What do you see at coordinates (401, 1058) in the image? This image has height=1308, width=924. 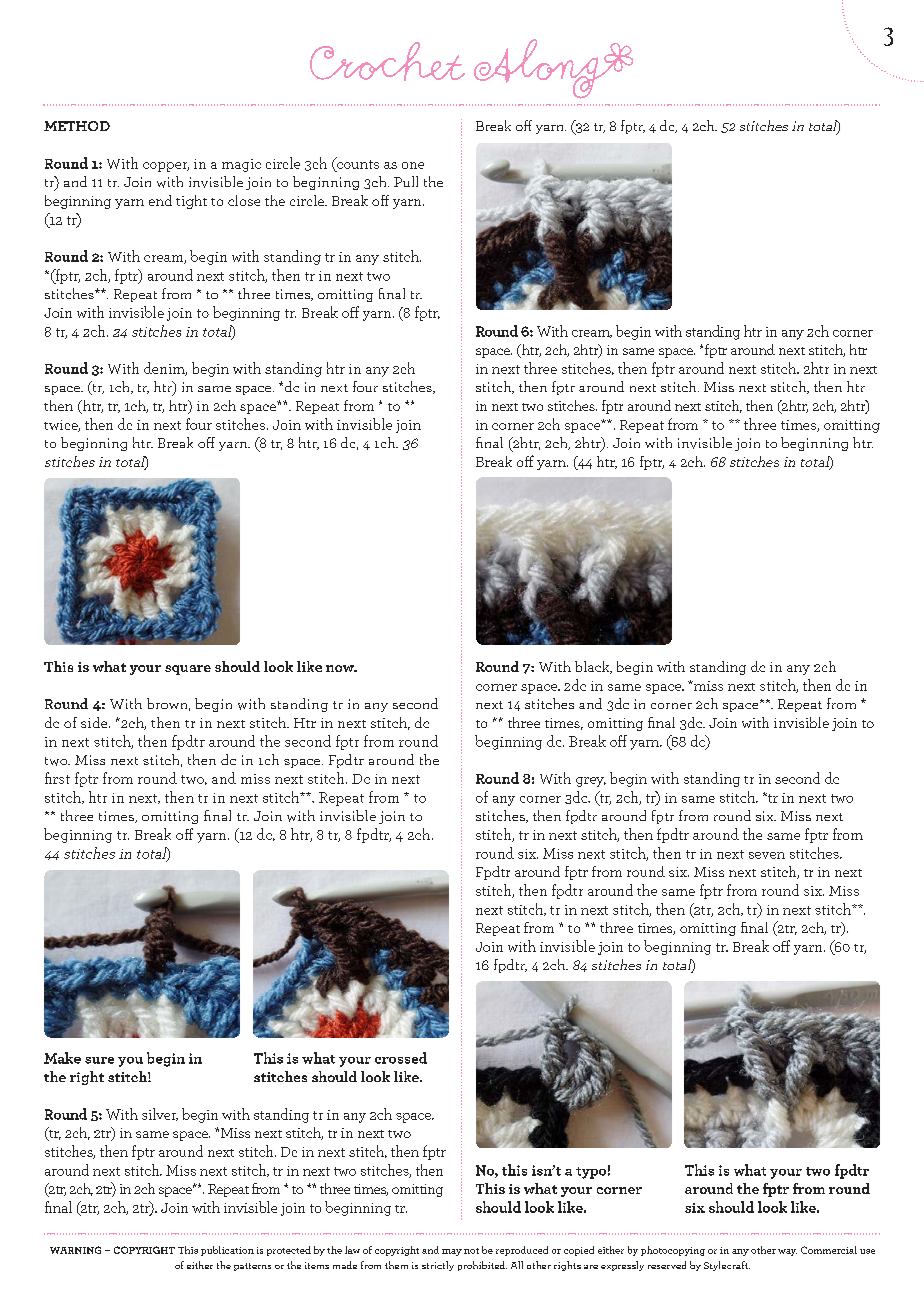 I see `crossed` at bounding box center [401, 1058].
